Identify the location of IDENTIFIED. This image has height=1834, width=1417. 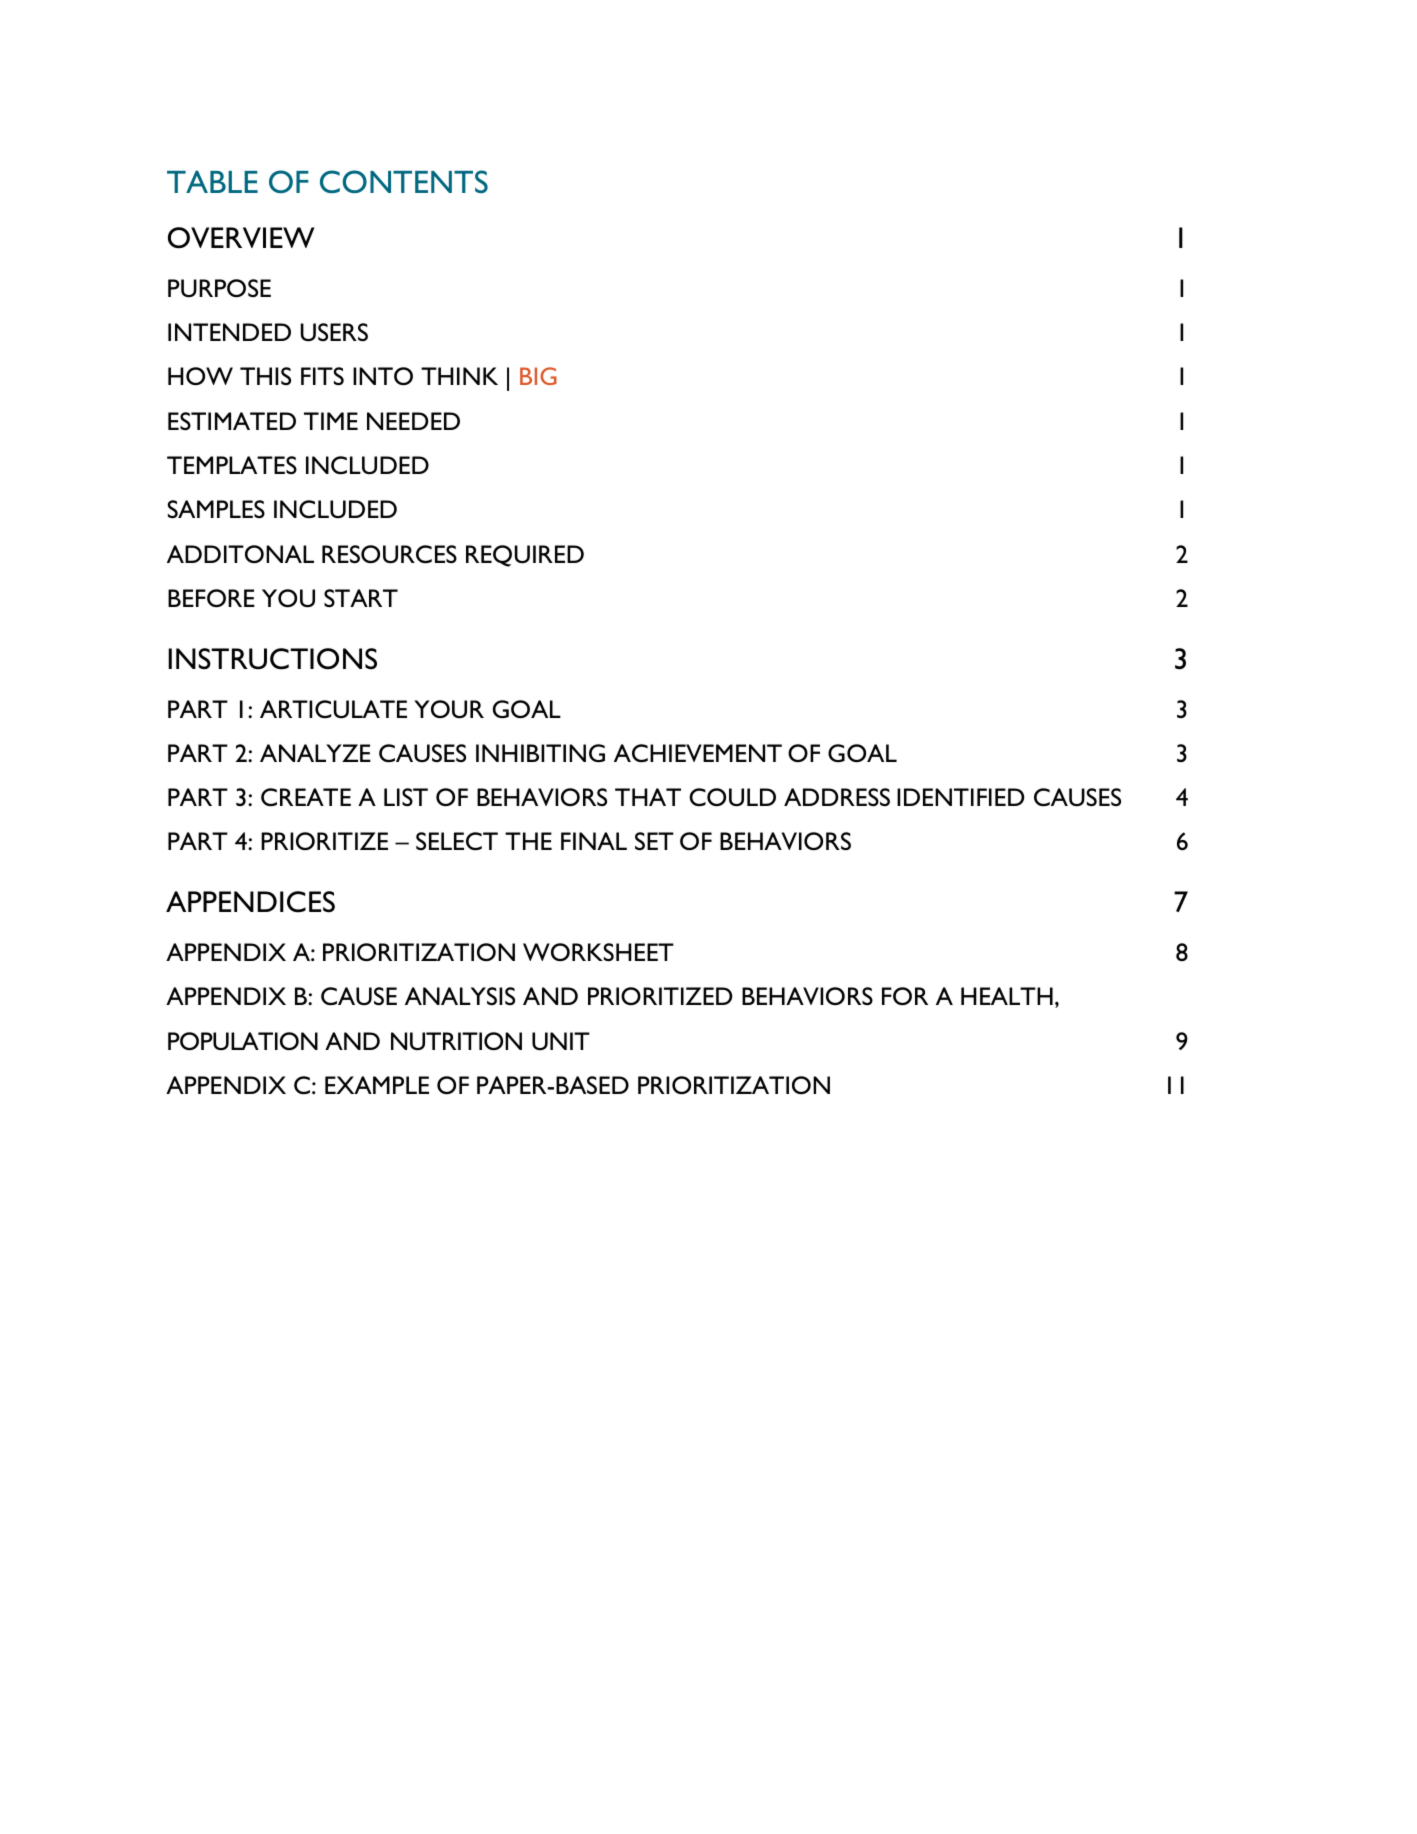
(960, 797).
